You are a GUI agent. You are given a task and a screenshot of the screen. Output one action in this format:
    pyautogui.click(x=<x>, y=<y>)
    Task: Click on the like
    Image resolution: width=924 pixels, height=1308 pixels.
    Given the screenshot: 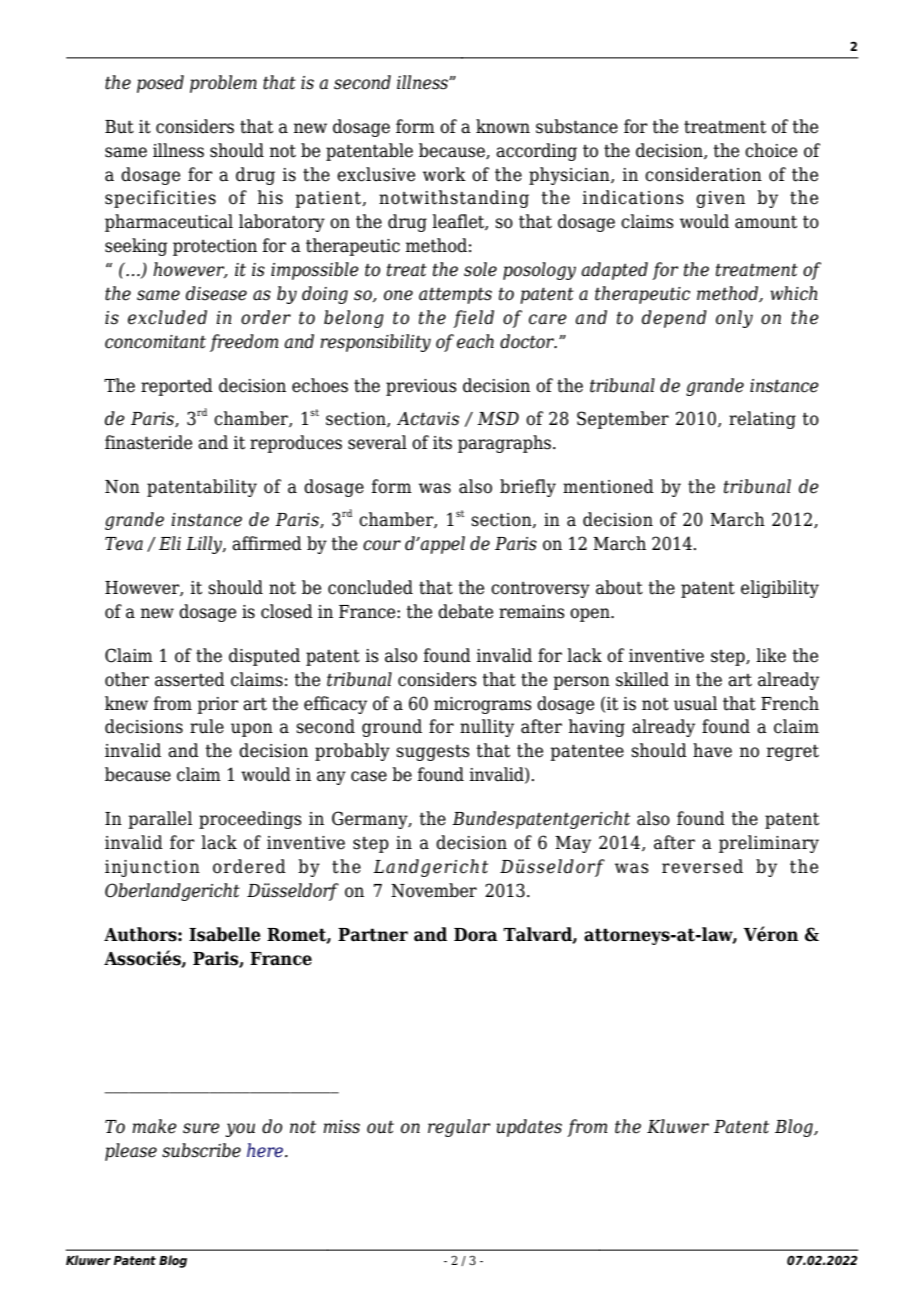 What is the action you would take?
    pyautogui.click(x=771, y=655)
